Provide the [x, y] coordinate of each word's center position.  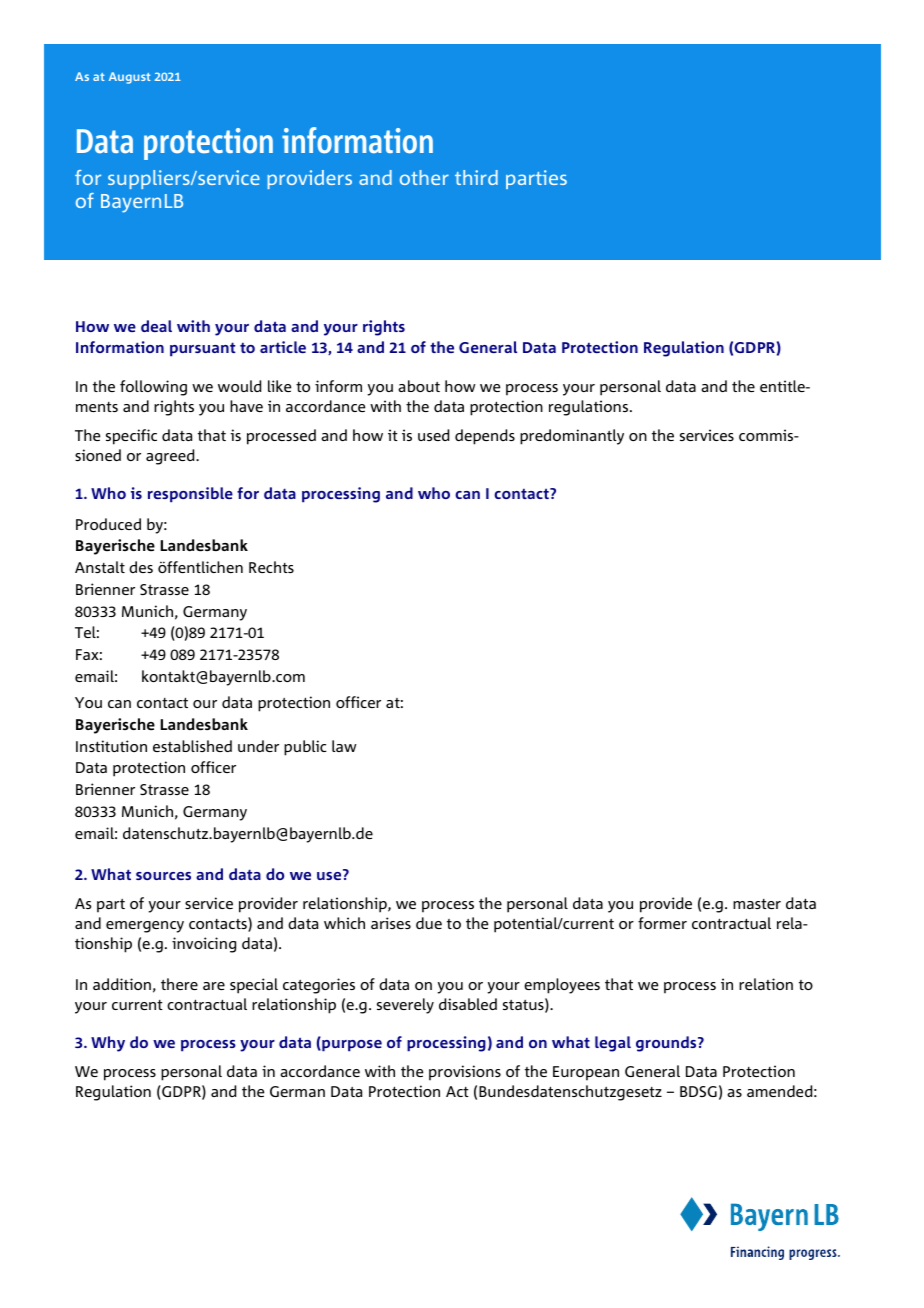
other [424, 177]
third [476, 177]
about [419, 386]
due [429, 923]
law [344, 746]
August [130, 78]
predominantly [572, 437]
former [662, 923]
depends [485, 437]
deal [156, 326]
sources [163, 876]
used [433, 435]
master [757, 904]
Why [108, 1044]
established [192, 746]
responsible [190, 495]
